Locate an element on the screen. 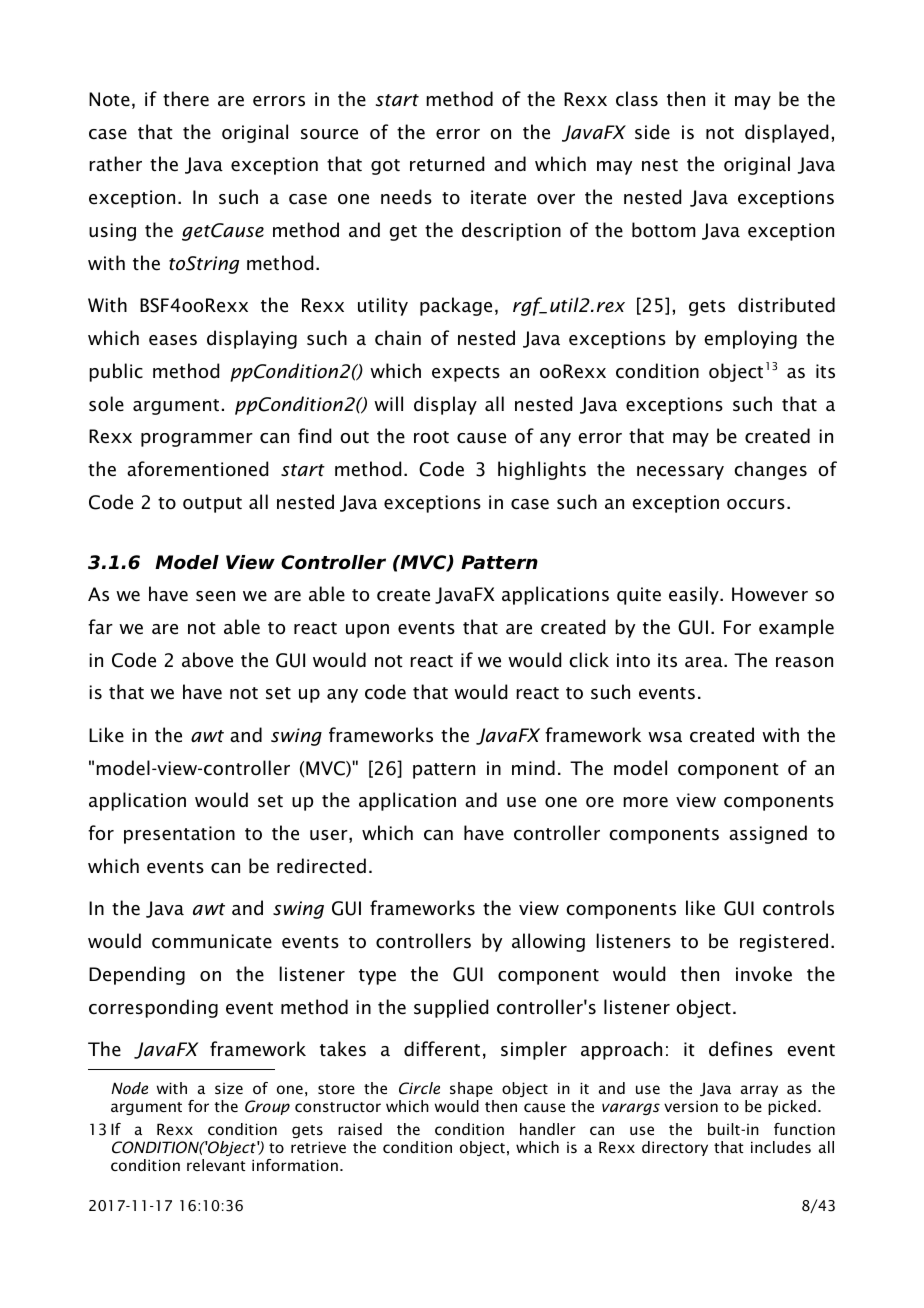 This screenshot has width=924, height=1308. returned is located at coordinates (447, 164).
